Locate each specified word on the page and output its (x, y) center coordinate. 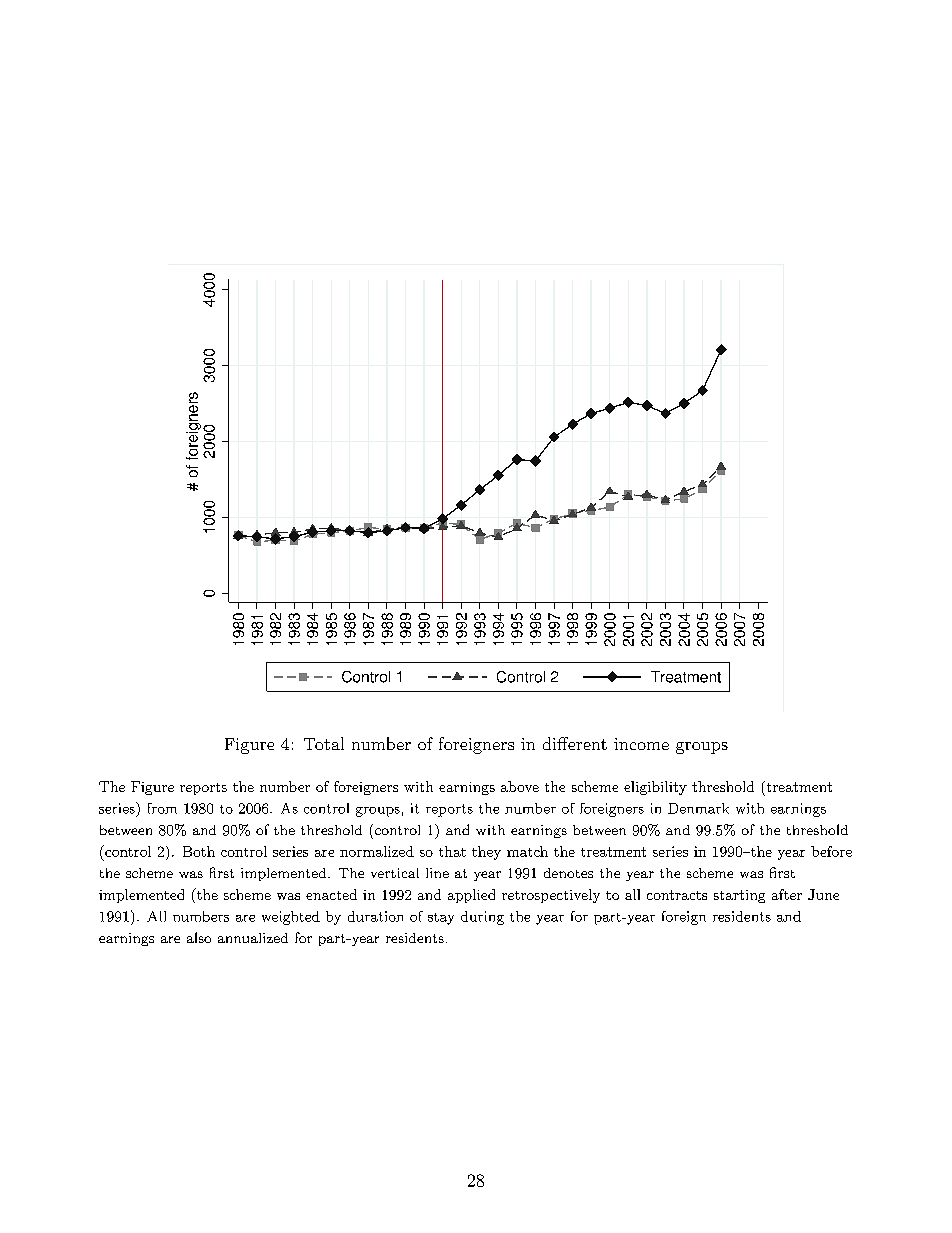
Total (324, 743)
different (575, 743)
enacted (331, 894)
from (162, 808)
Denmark (698, 808)
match (527, 851)
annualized (253, 938)
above (520, 786)
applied (471, 896)
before (831, 851)
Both (199, 851)
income (641, 744)
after (787, 894)
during (482, 918)
